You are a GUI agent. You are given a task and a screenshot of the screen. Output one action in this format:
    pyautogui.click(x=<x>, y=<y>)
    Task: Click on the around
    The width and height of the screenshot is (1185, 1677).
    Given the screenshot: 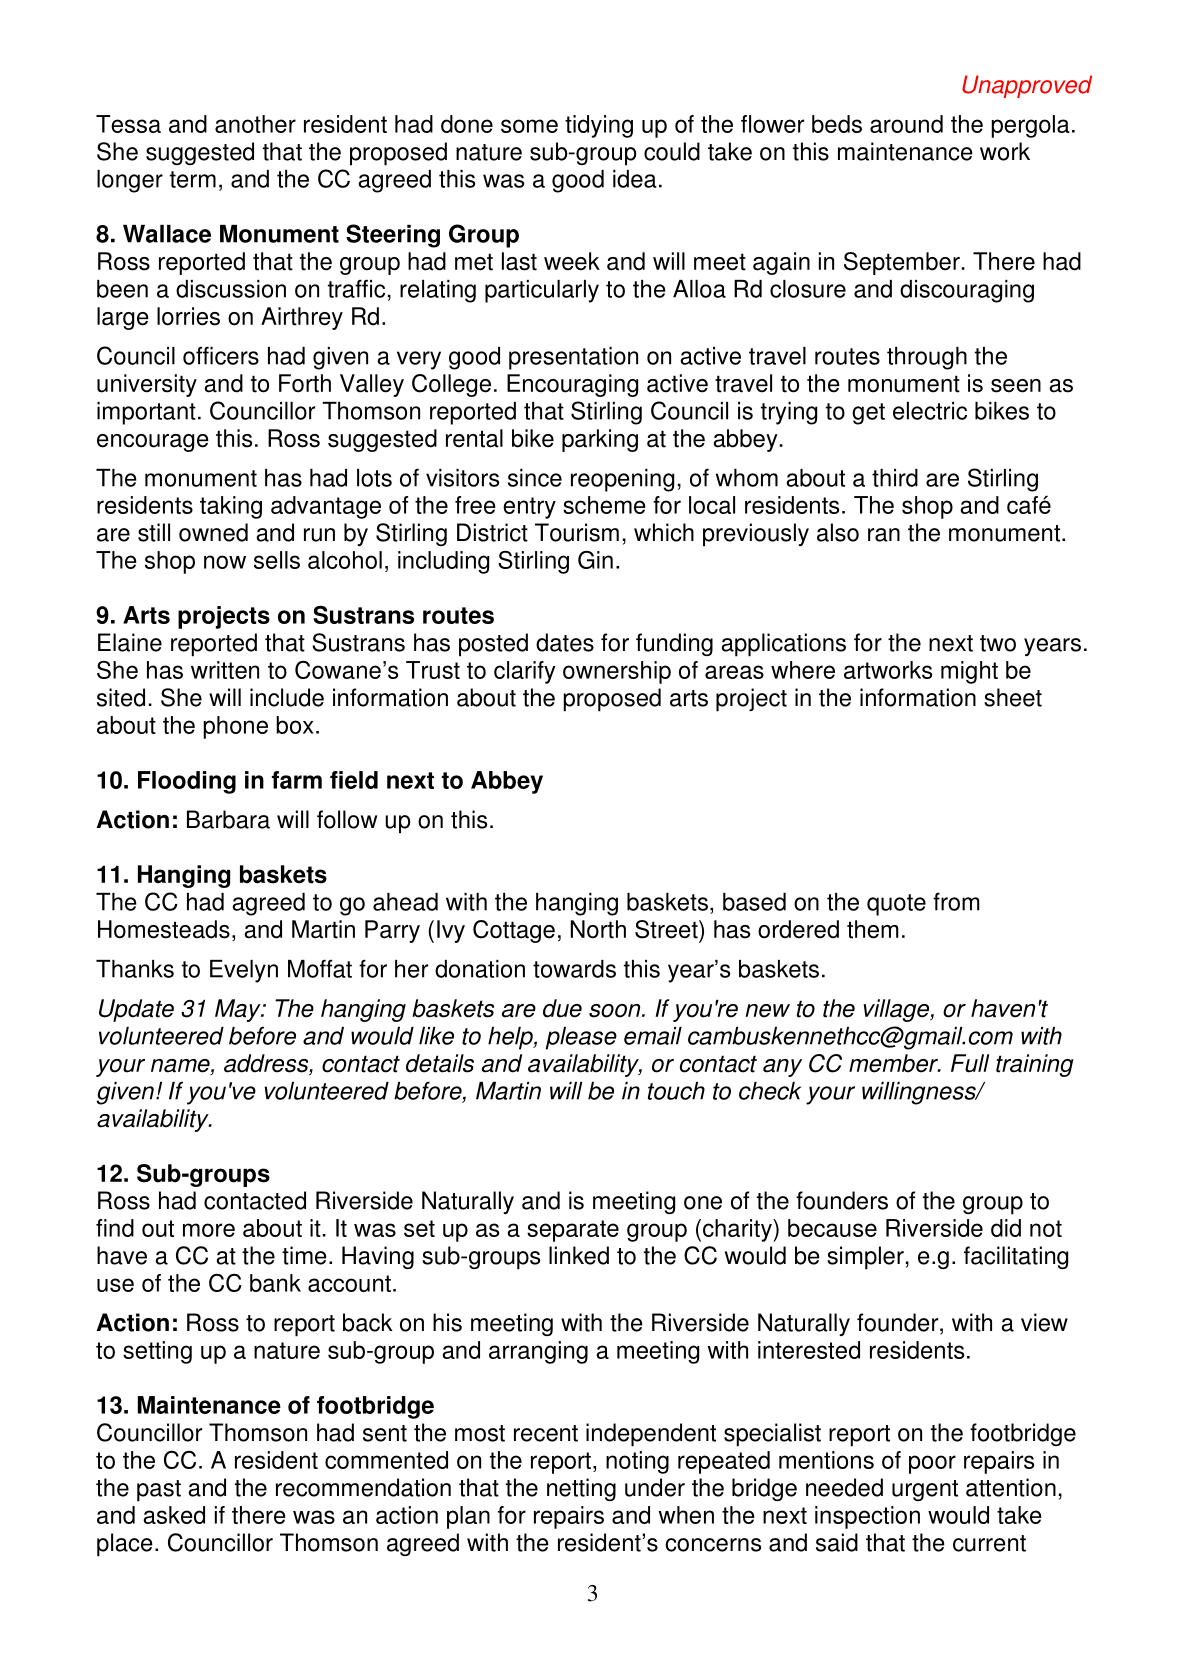 What is the action you would take?
    pyautogui.click(x=906, y=124)
